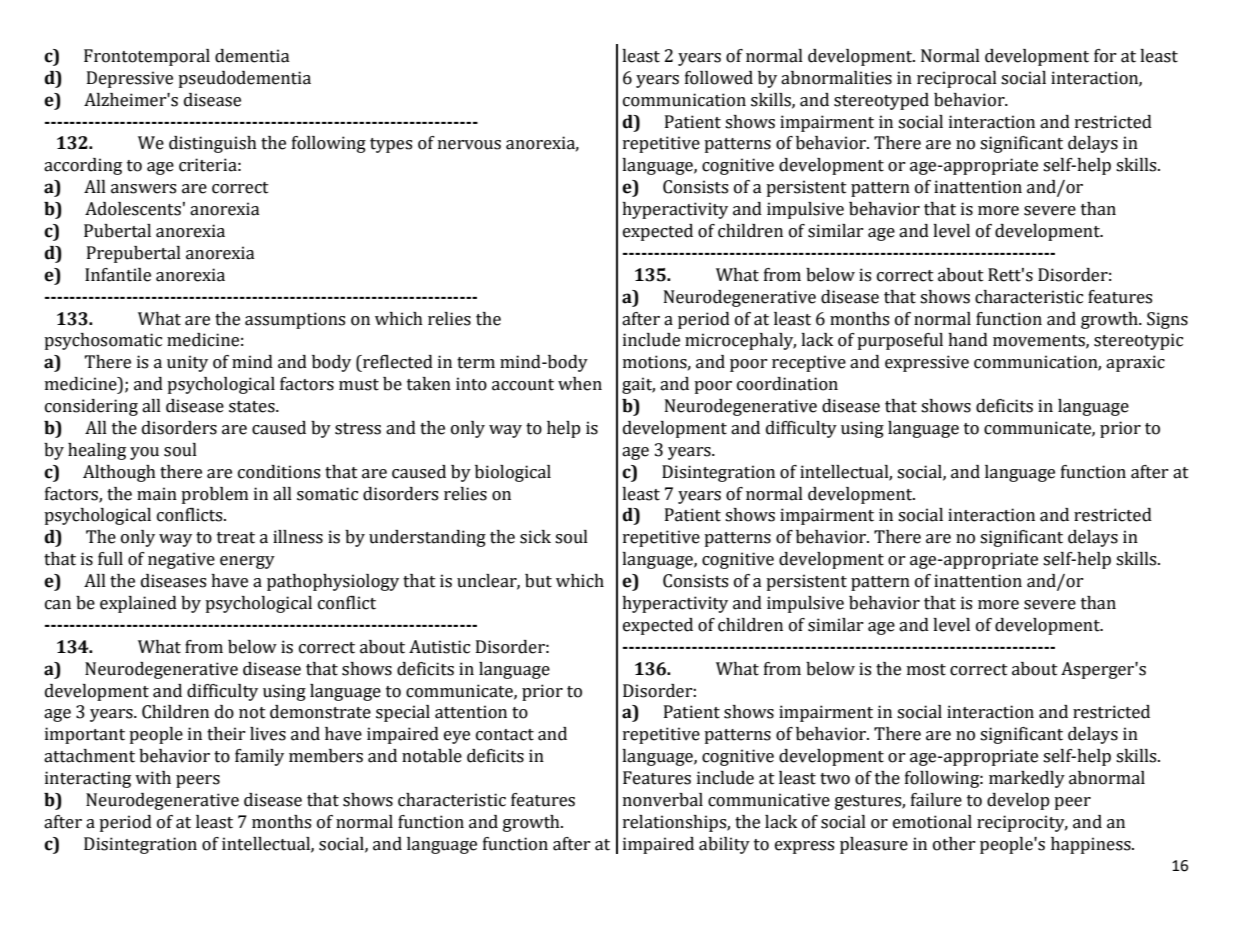 This page has width=1233, height=952. What do you see at coordinates (535, 537) in the page?
I see `sick` at bounding box center [535, 537].
